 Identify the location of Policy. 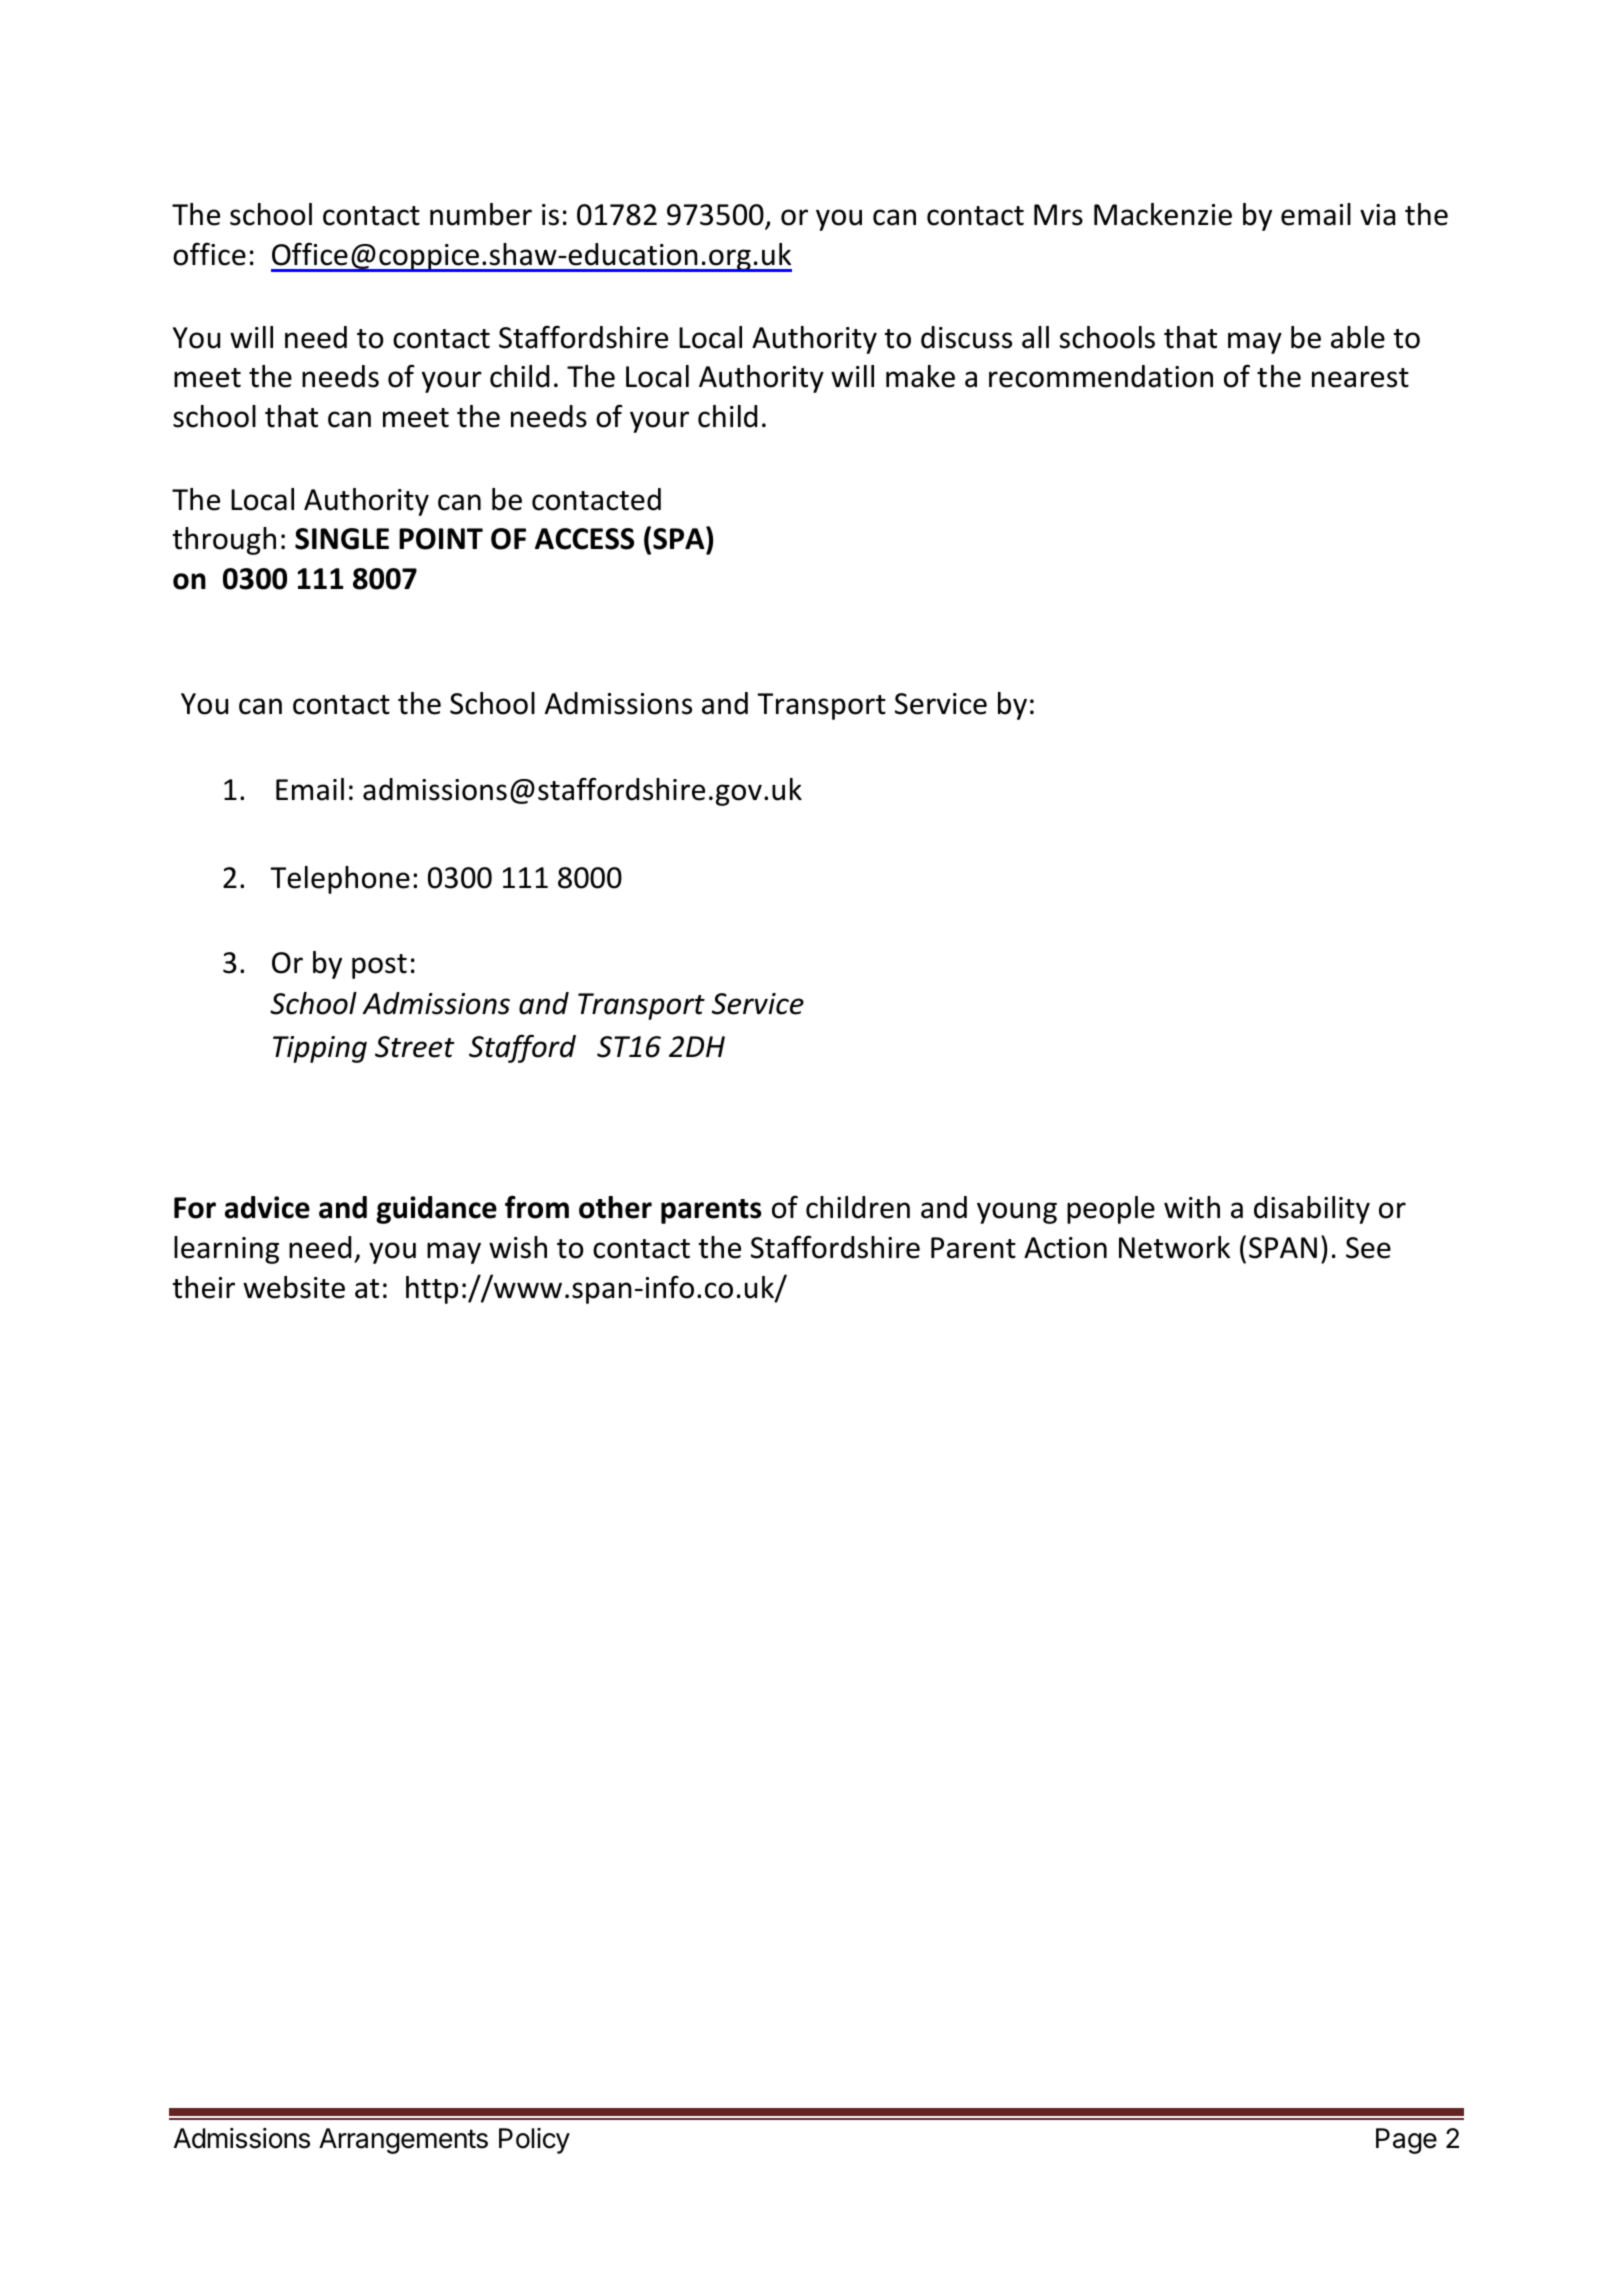
(534, 2141).
